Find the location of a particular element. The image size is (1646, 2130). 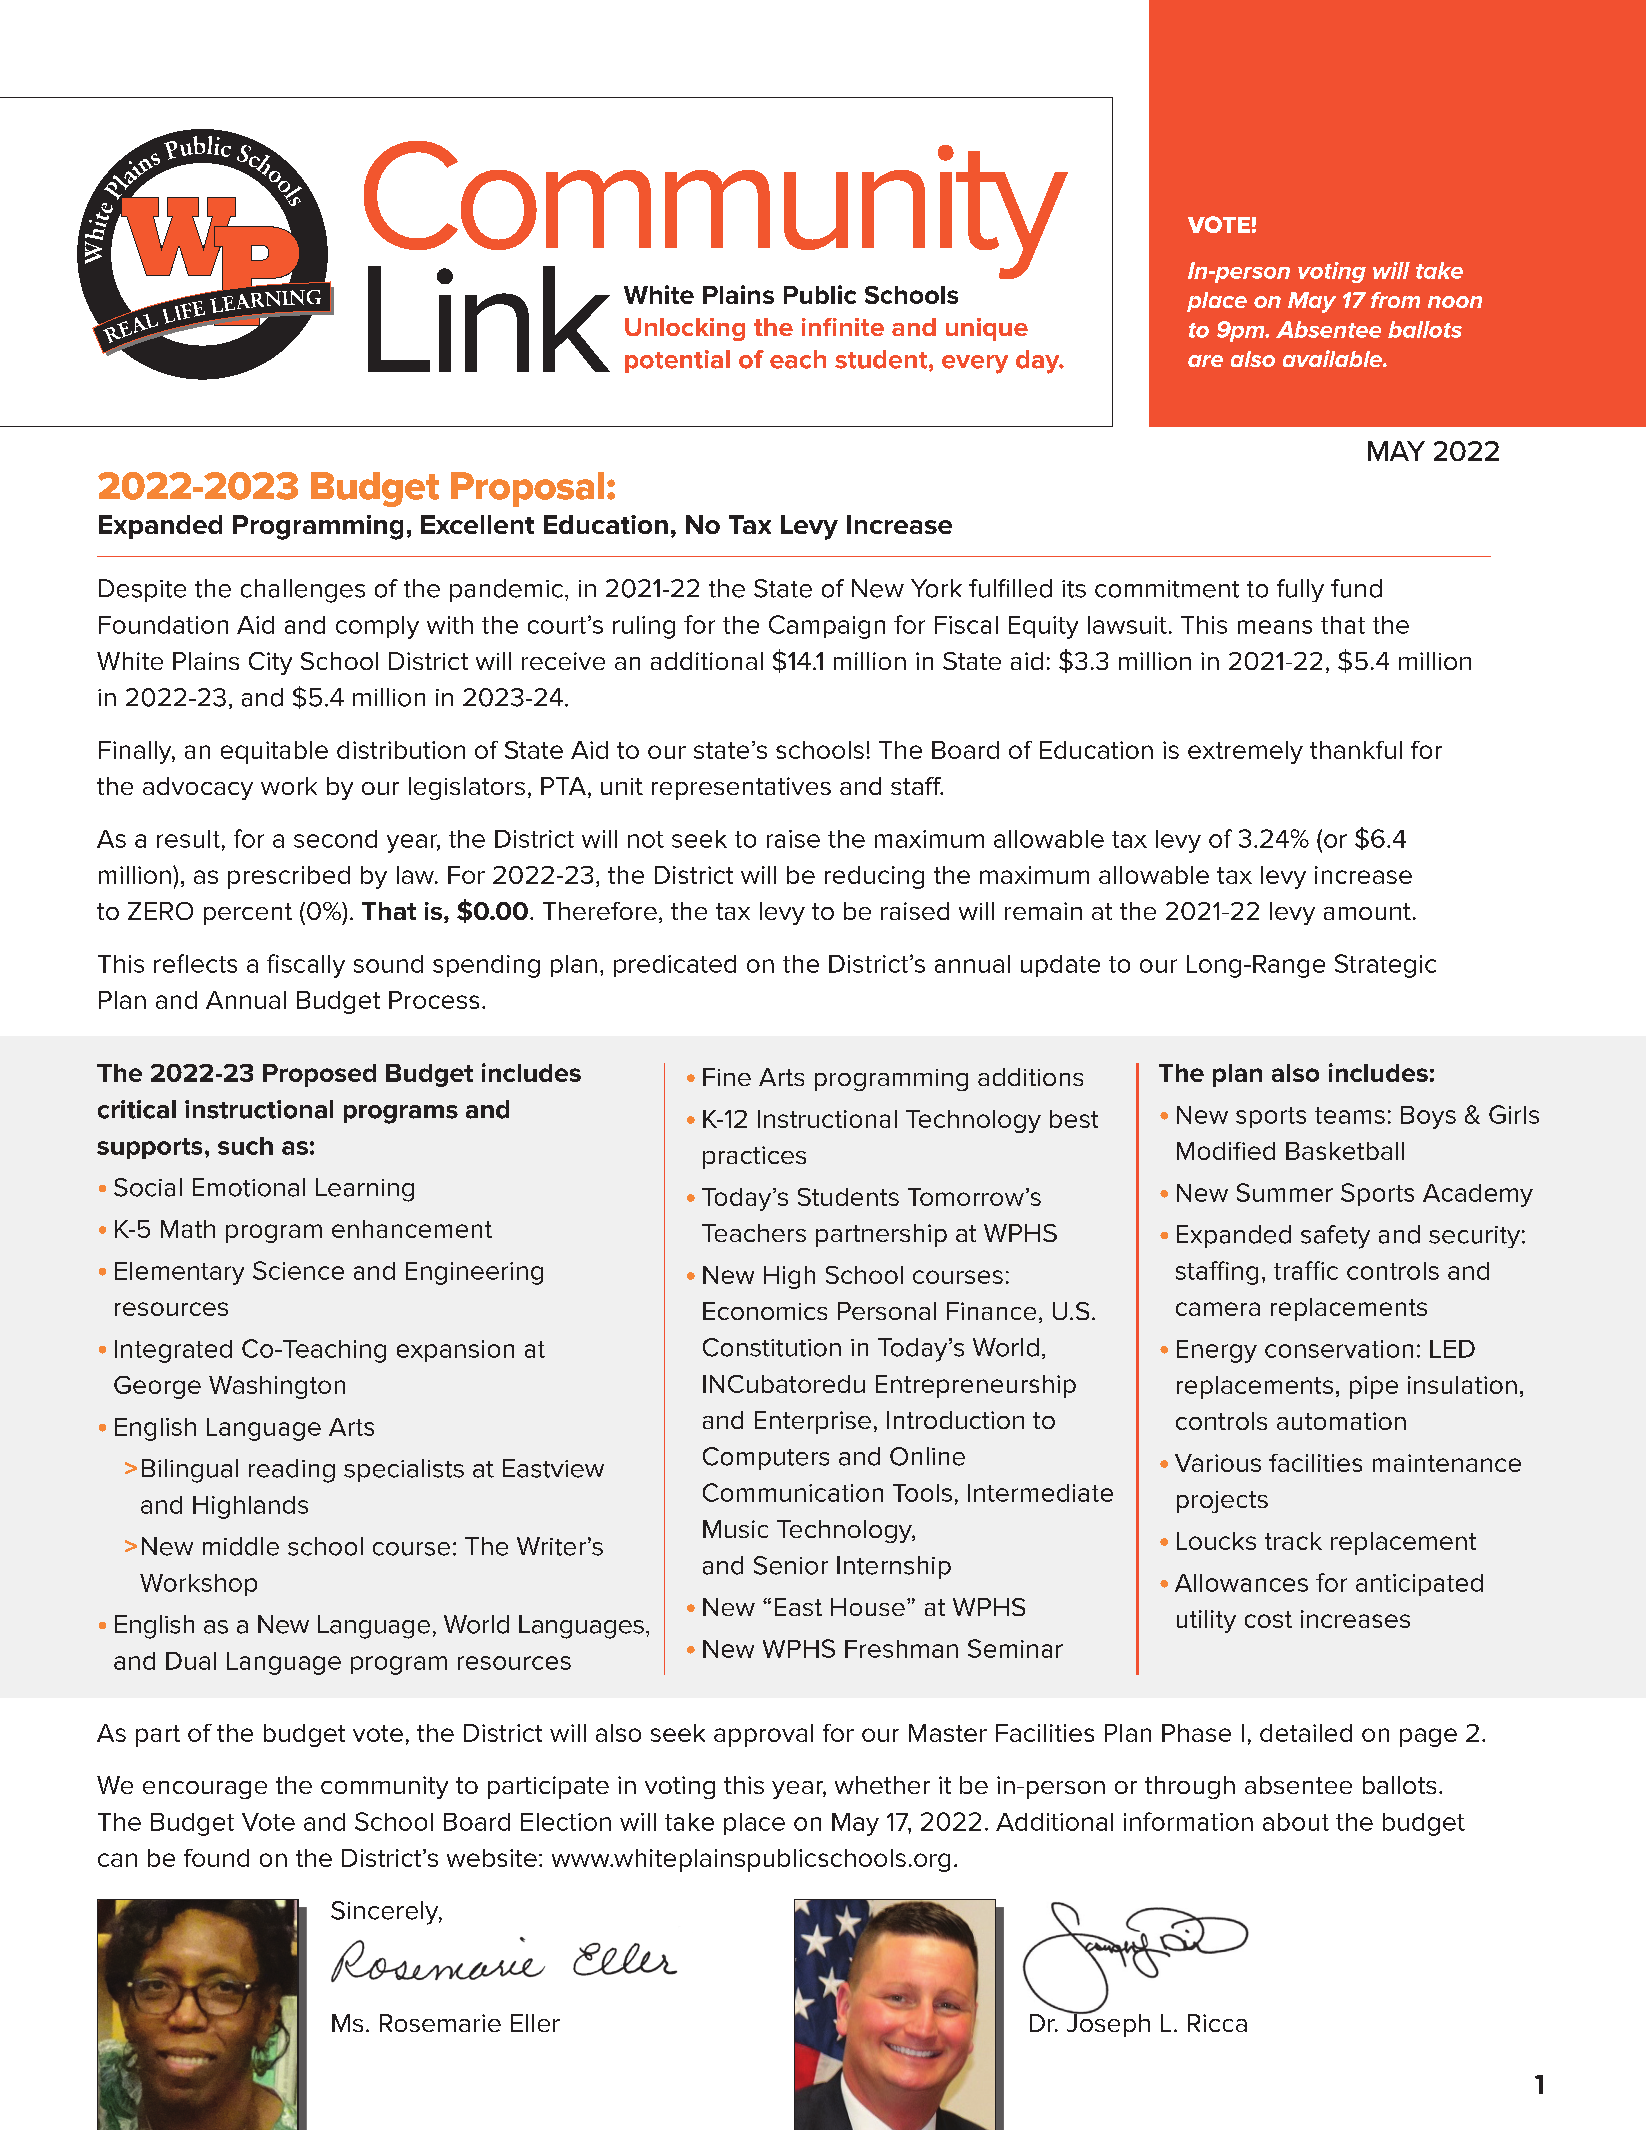

infinite is located at coordinates (843, 327).
